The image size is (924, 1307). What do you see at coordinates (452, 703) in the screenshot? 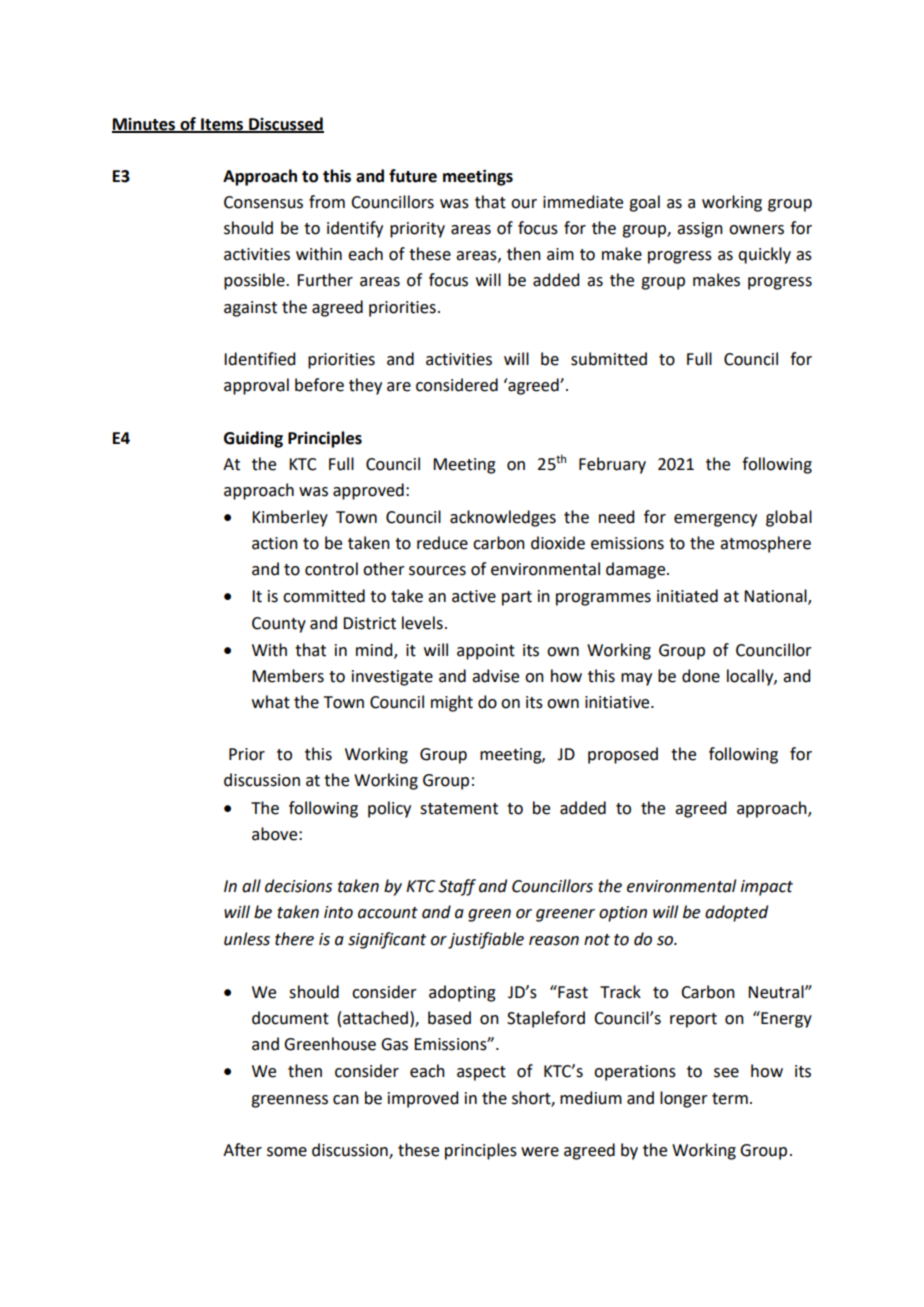
I see `might` at bounding box center [452, 703].
